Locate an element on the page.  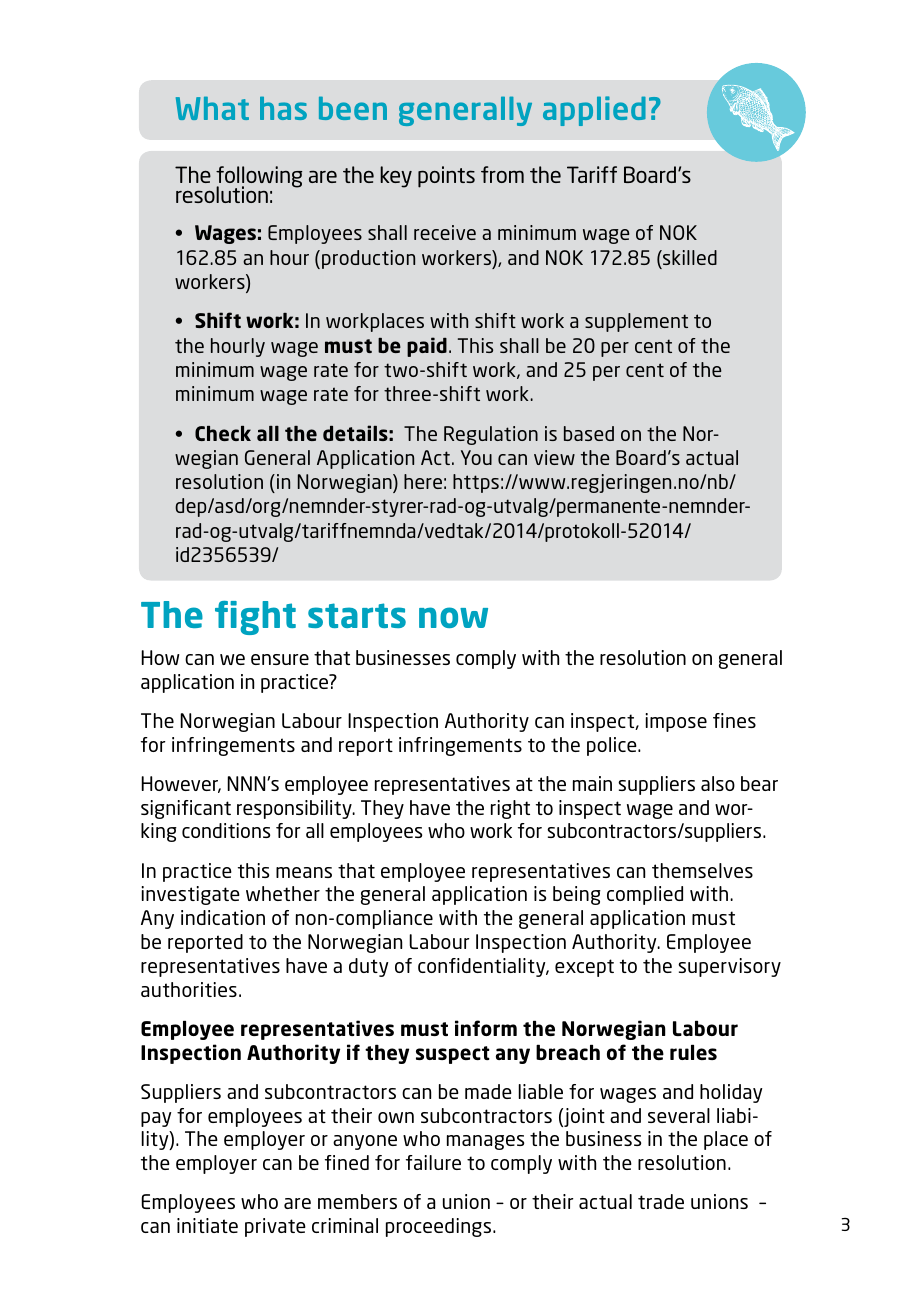
initiate is located at coordinates (207, 1225).
